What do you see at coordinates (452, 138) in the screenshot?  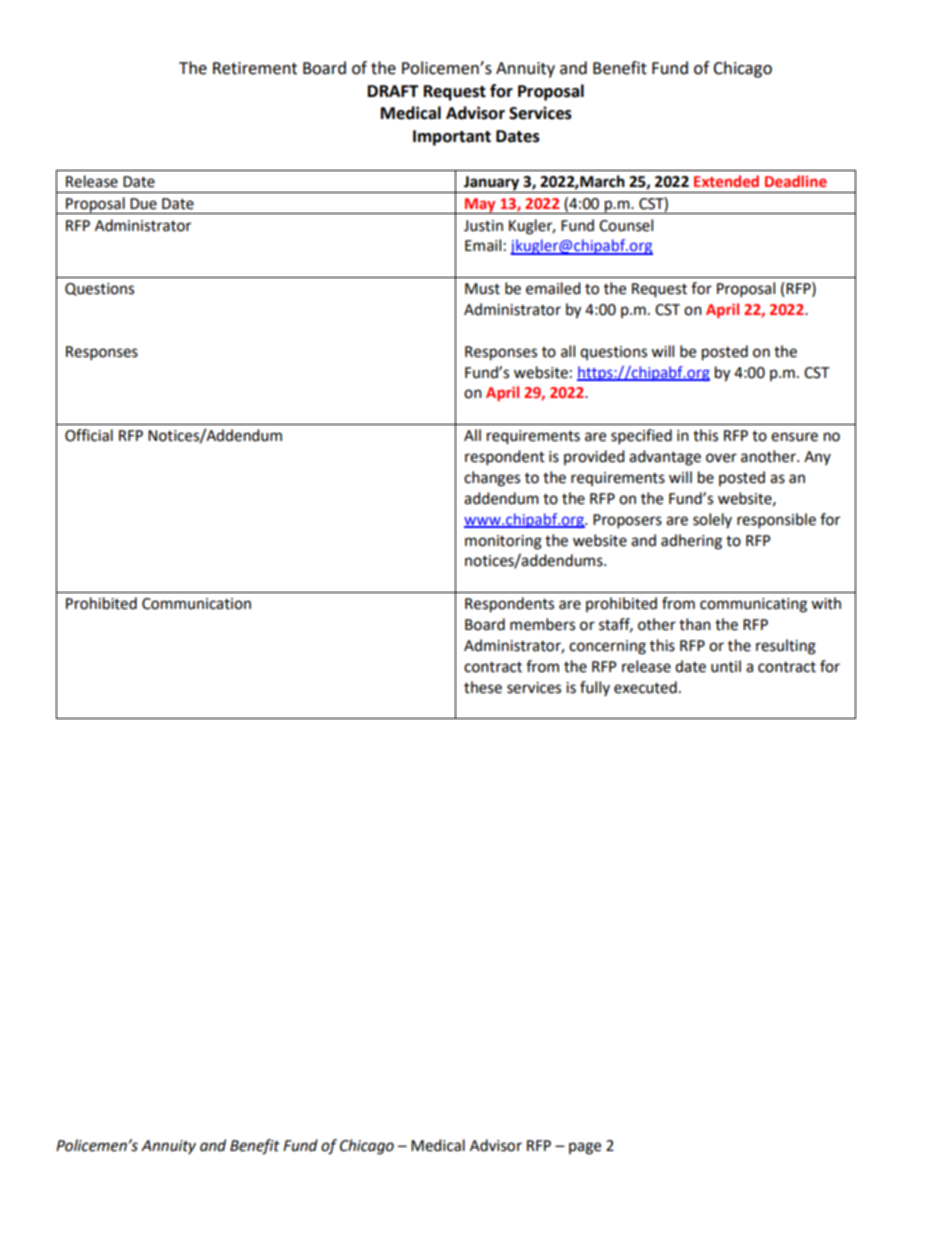 I see `Important` at bounding box center [452, 138].
